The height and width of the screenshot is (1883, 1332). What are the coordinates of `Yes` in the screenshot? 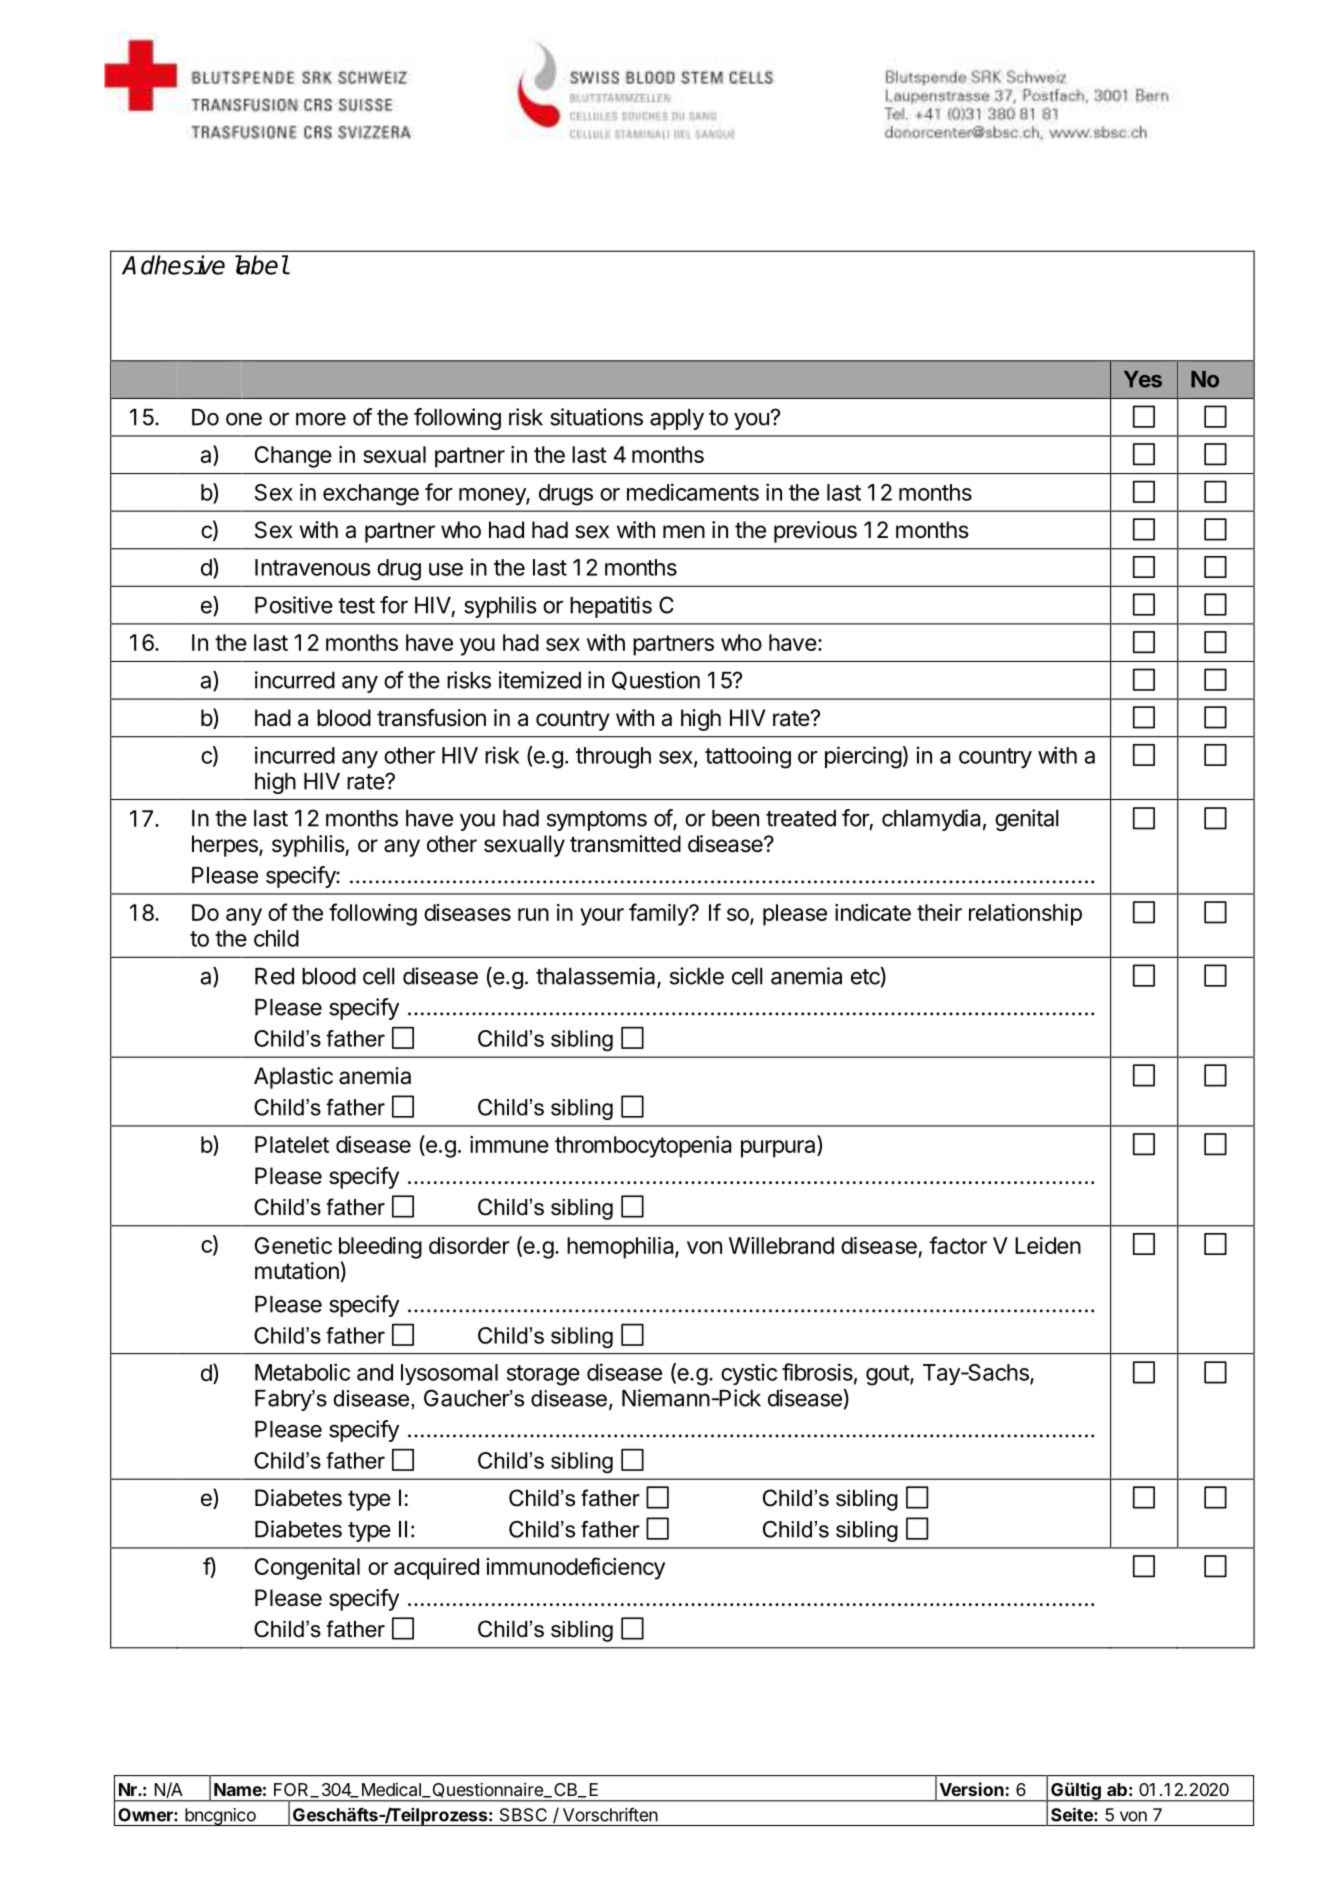 It's located at (1143, 379).
